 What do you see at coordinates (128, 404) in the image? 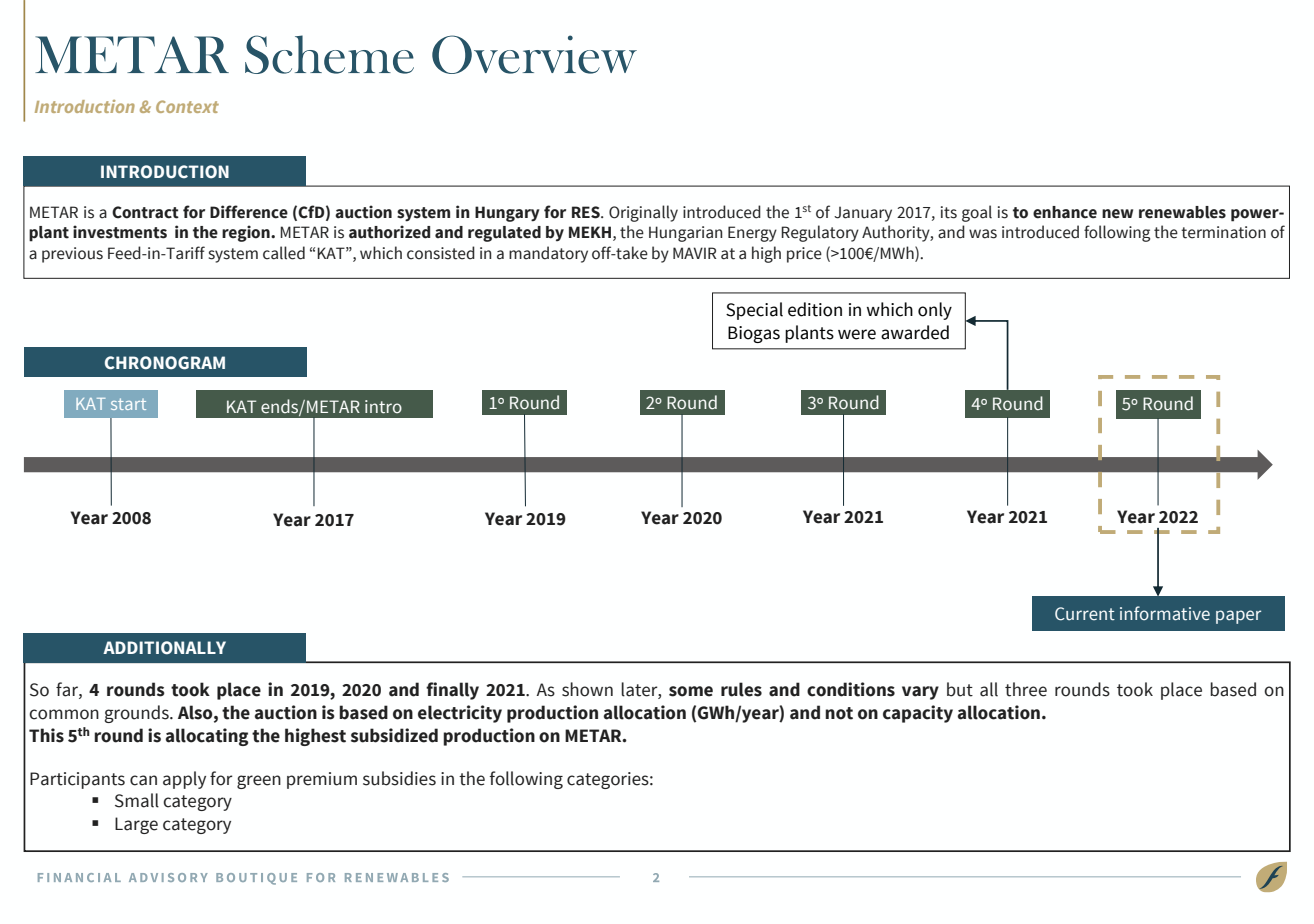
I see `start` at bounding box center [128, 404].
